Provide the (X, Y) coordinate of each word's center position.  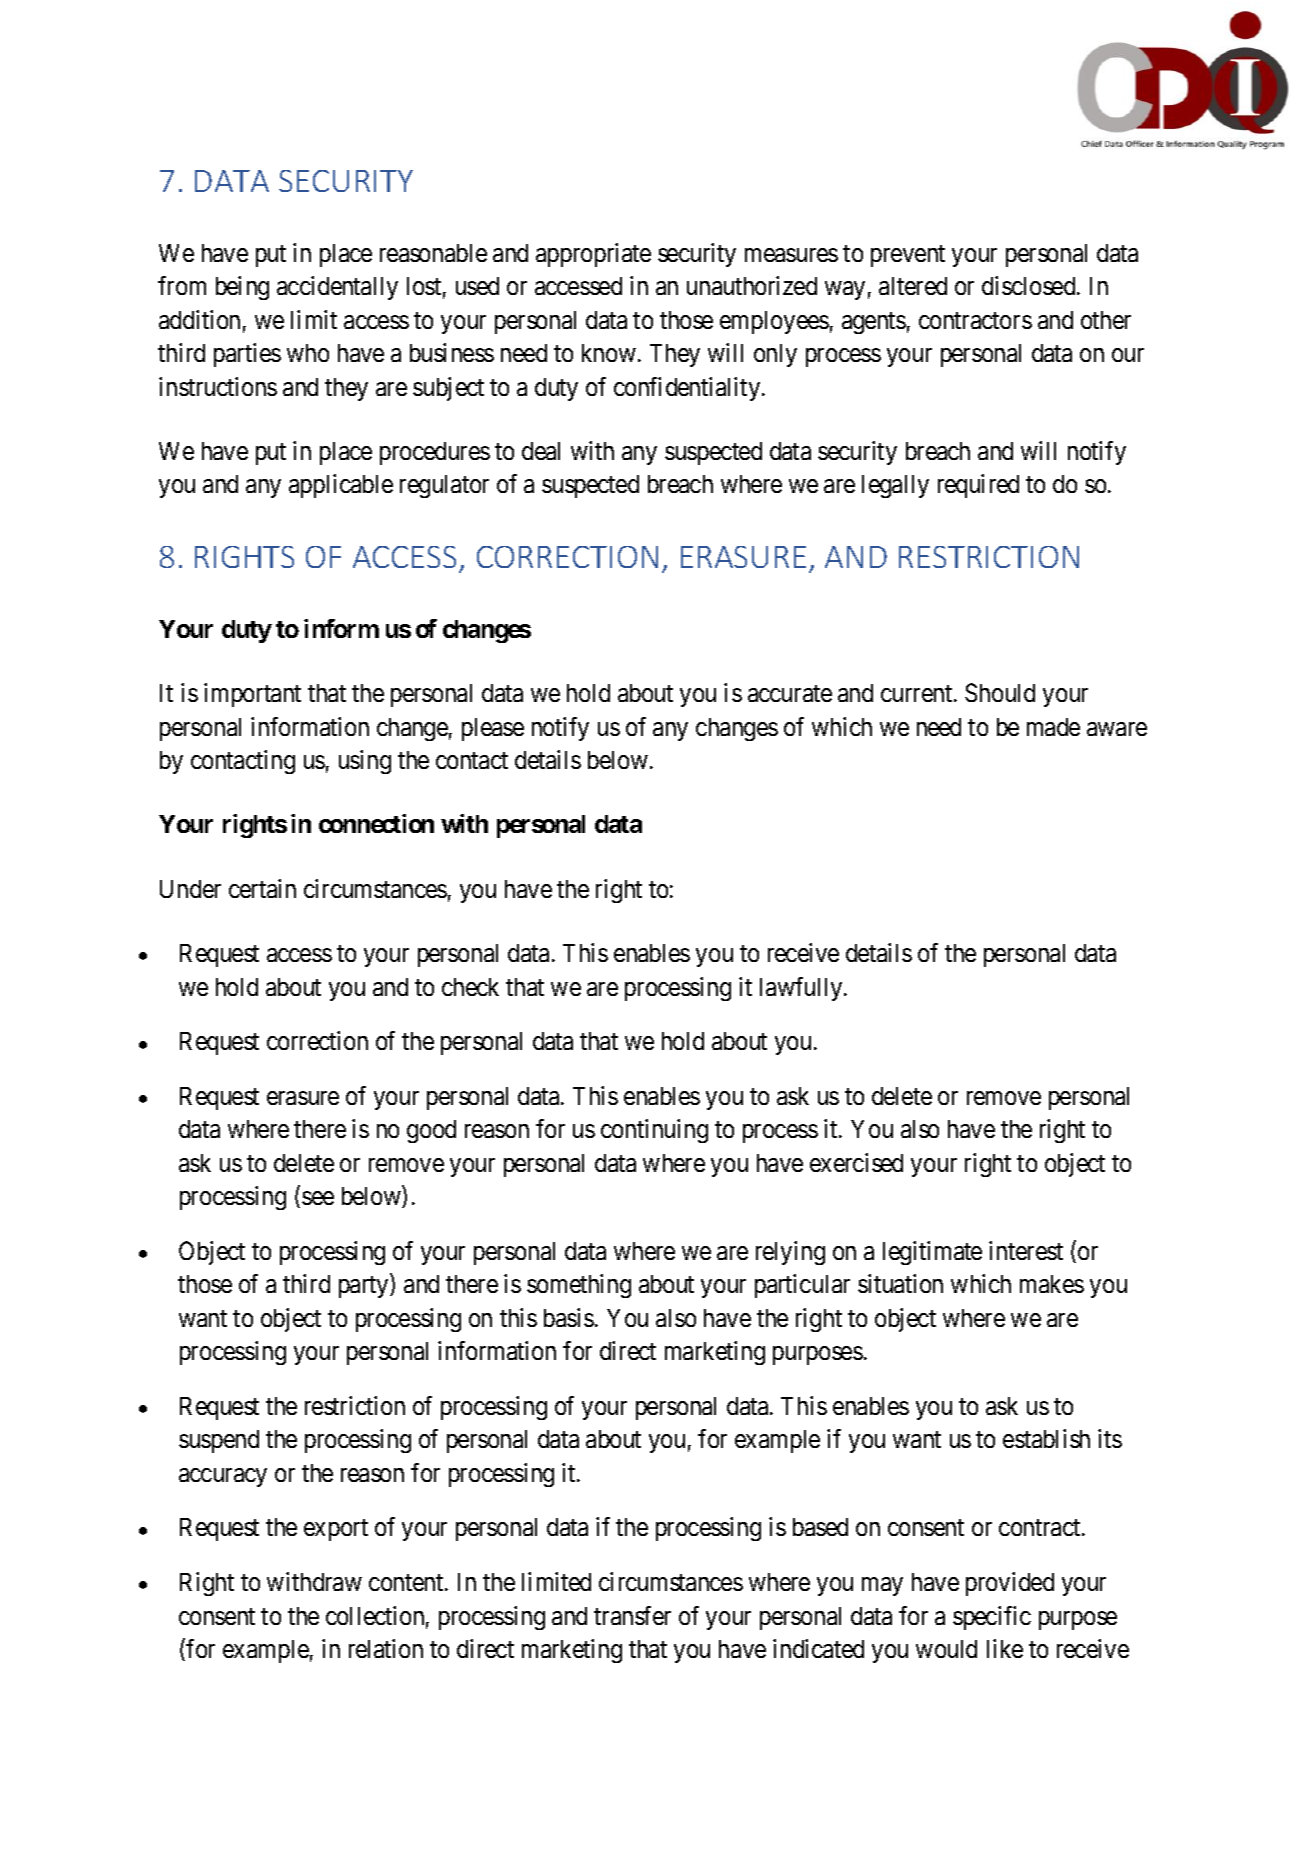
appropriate (593, 255)
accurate (790, 694)
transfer (632, 1615)
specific (992, 1618)
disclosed (1030, 285)
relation (386, 1648)
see (318, 1198)
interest (1026, 1250)
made (1053, 727)
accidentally (337, 288)
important (252, 695)
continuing (654, 1131)
